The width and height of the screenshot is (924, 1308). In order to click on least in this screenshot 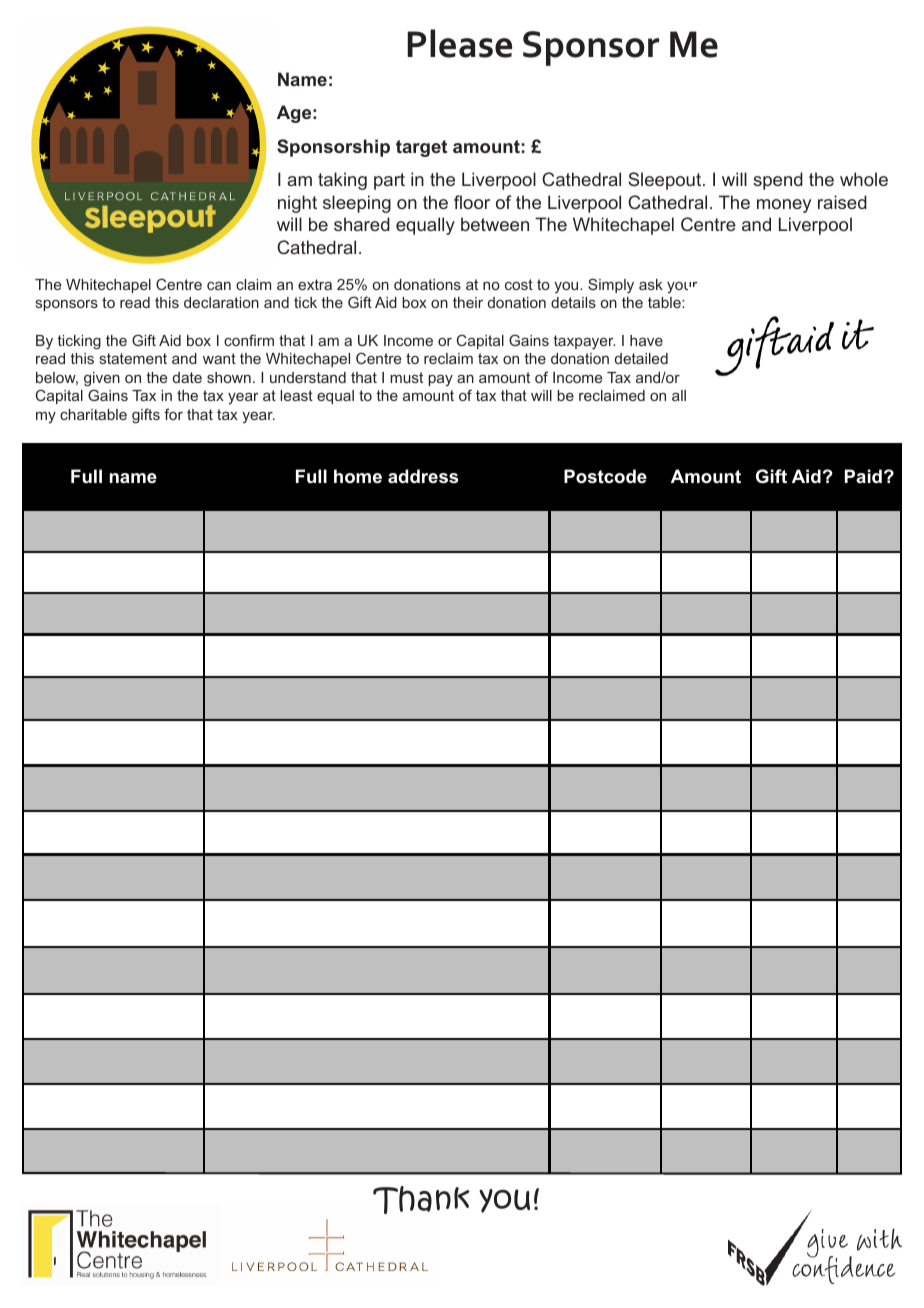, I will do `click(296, 395)`.
